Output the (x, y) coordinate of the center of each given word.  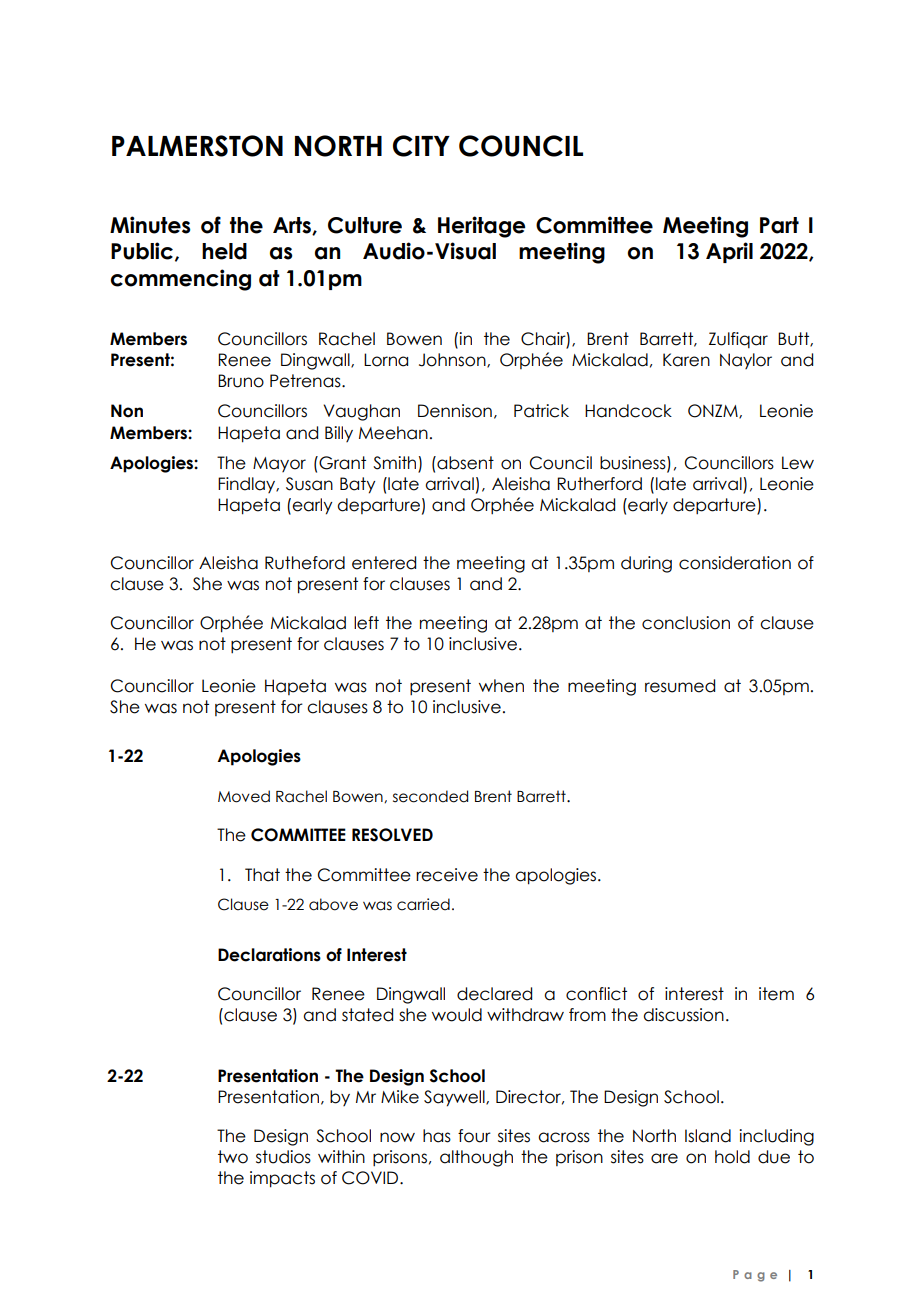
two (233, 1157)
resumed (680, 686)
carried (423, 904)
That (262, 875)
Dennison (455, 411)
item (776, 994)
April (729, 252)
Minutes (150, 225)
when (501, 686)
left (366, 623)
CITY (421, 146)
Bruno (241, 381)
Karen (686, 360)
